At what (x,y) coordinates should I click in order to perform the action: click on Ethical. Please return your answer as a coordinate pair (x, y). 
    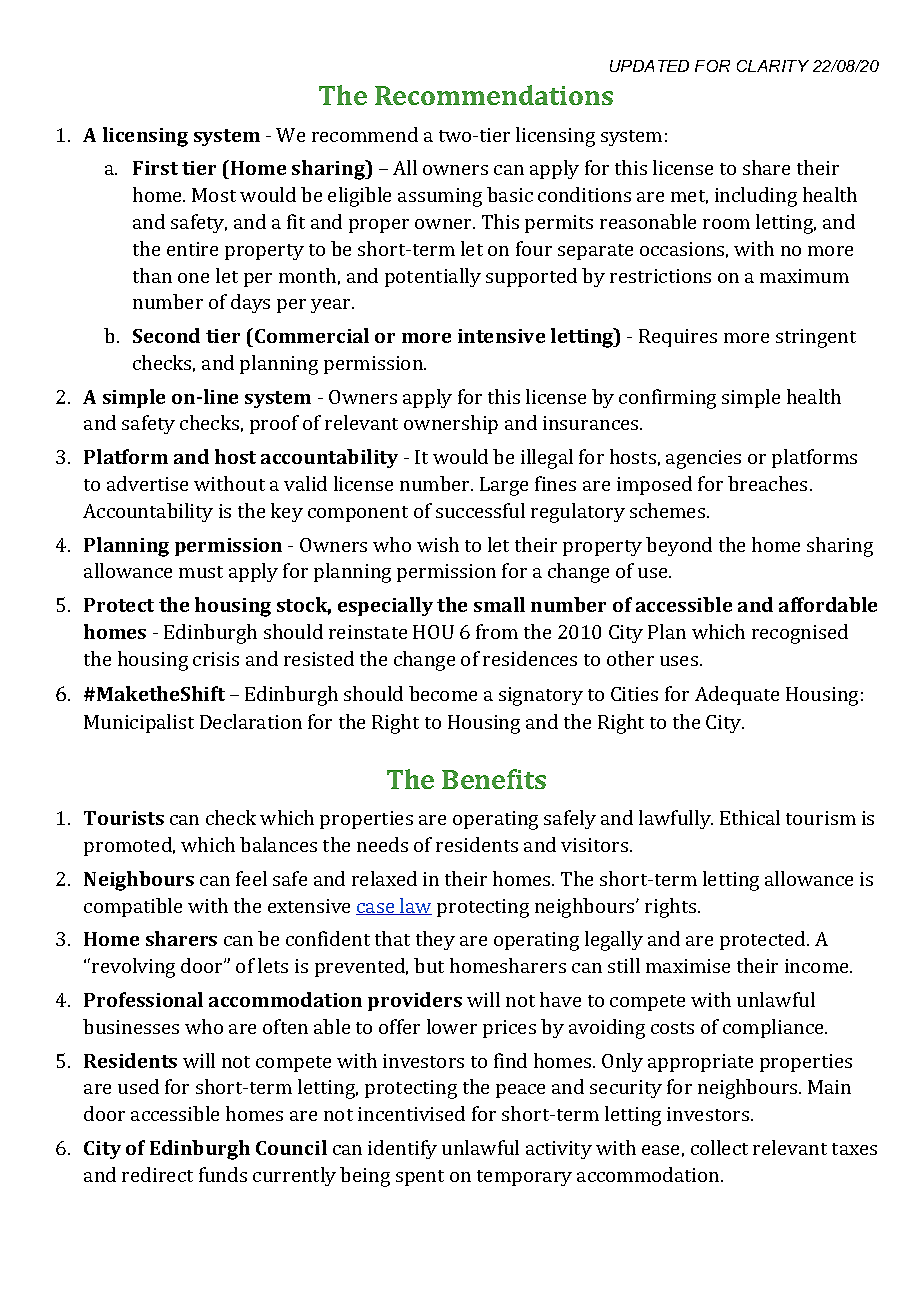
    Looking at the image, I should click on (750, 817).
